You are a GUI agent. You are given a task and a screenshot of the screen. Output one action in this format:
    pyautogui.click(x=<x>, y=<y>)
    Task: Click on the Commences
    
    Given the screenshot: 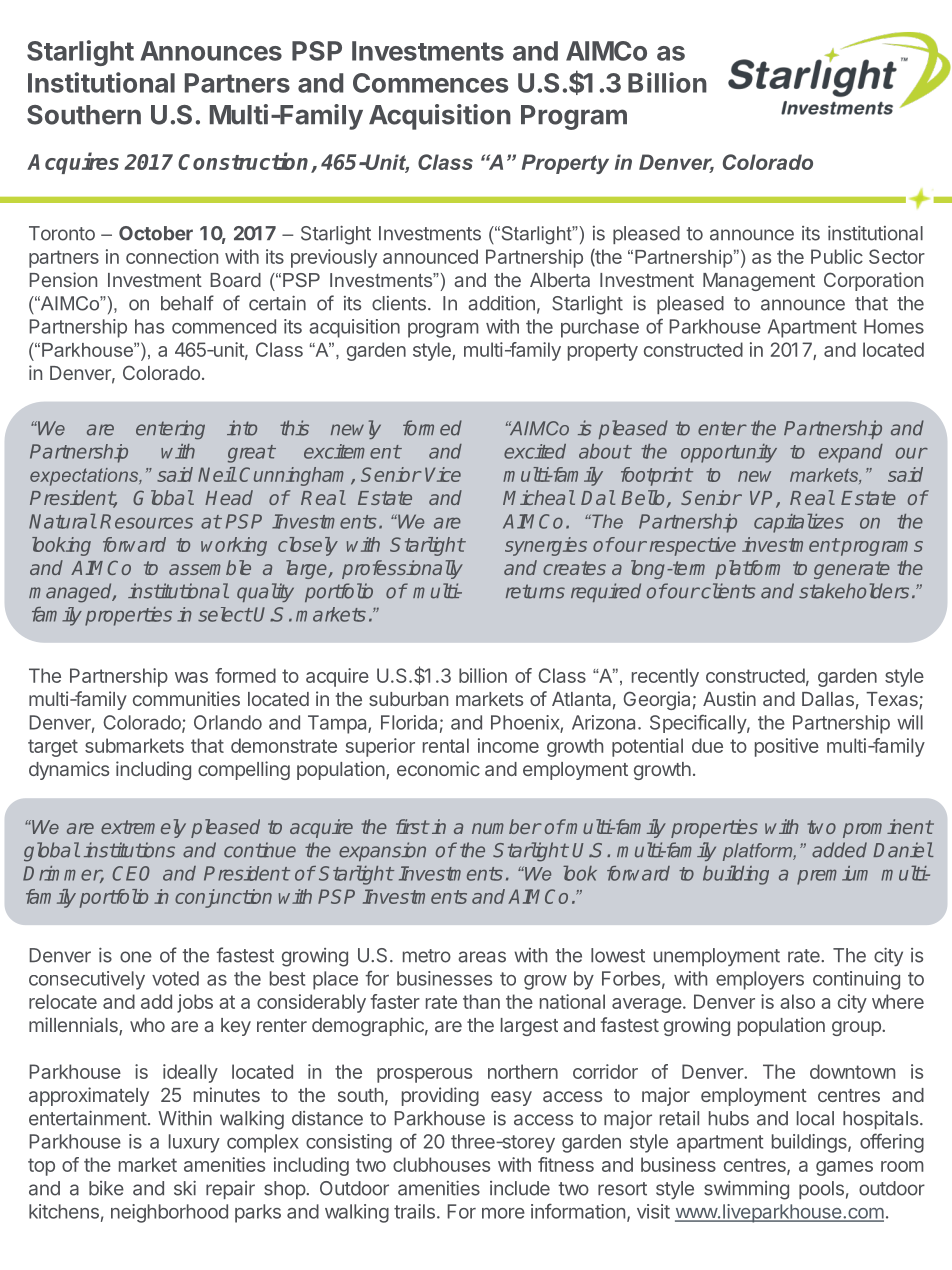 What is the action you would take?
    pyautogui.click(x=430, y=83)
